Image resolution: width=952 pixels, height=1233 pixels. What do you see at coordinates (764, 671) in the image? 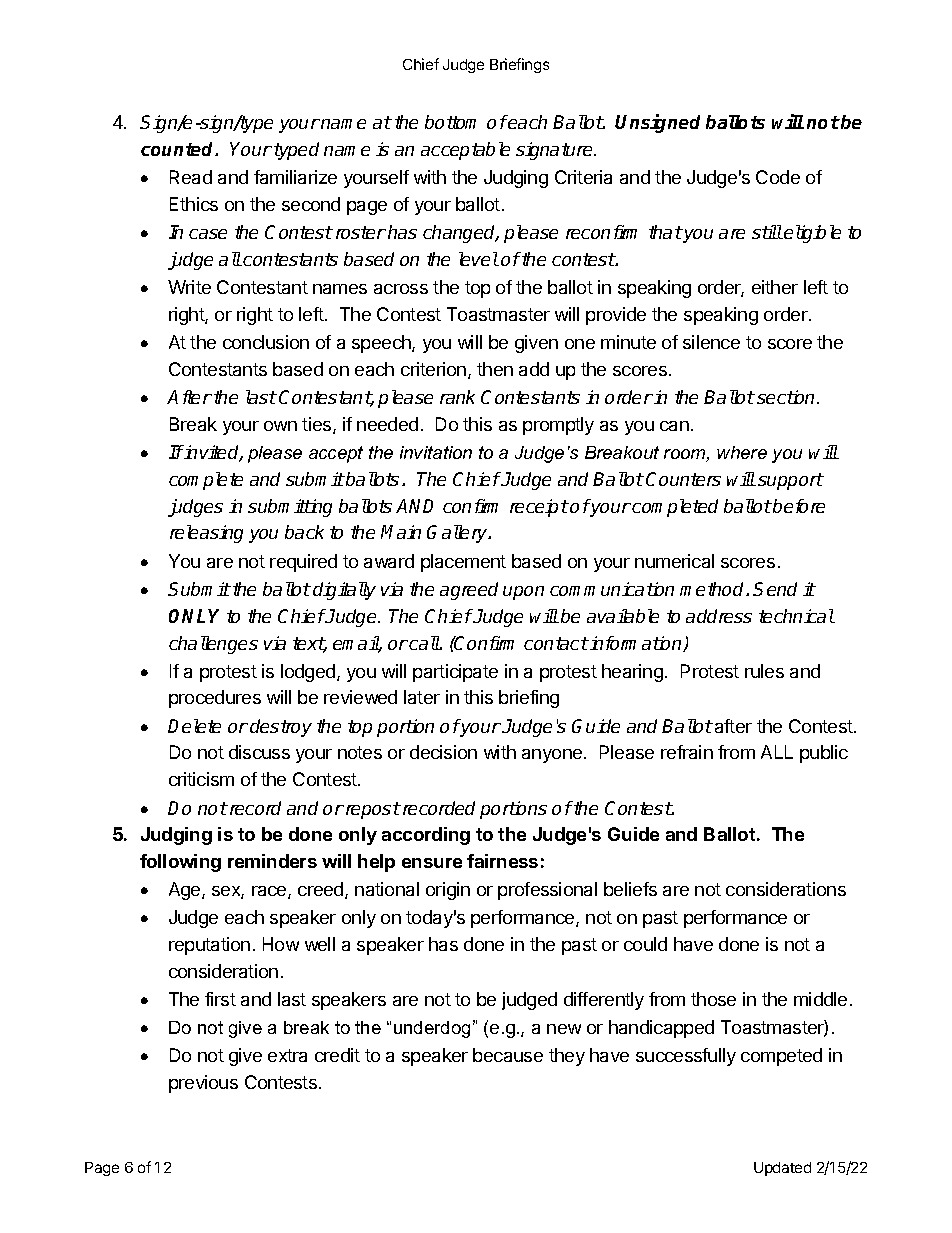
I see `rules` at bounding box center [764, 671].
